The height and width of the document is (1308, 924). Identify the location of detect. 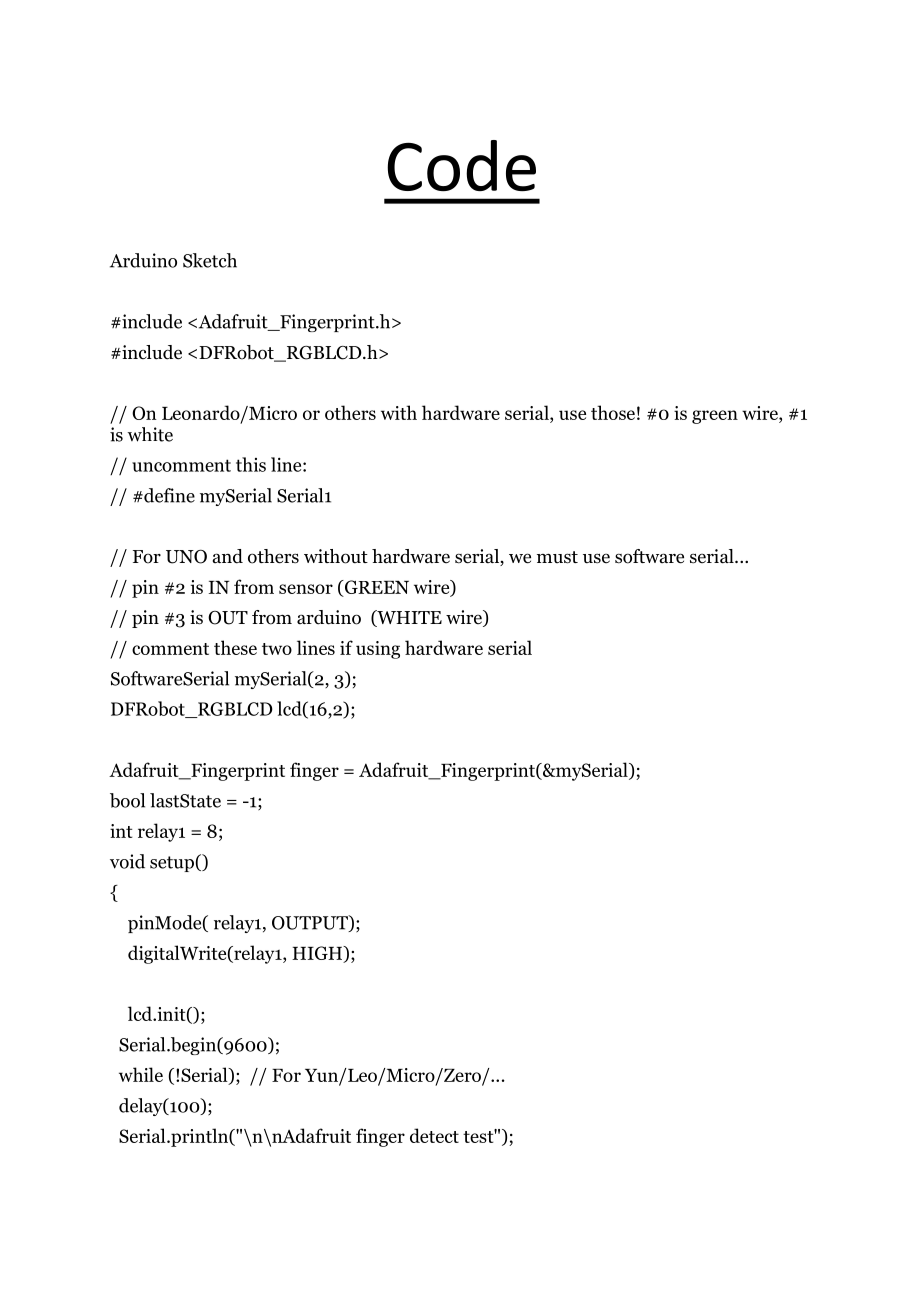
(434, 1135).
